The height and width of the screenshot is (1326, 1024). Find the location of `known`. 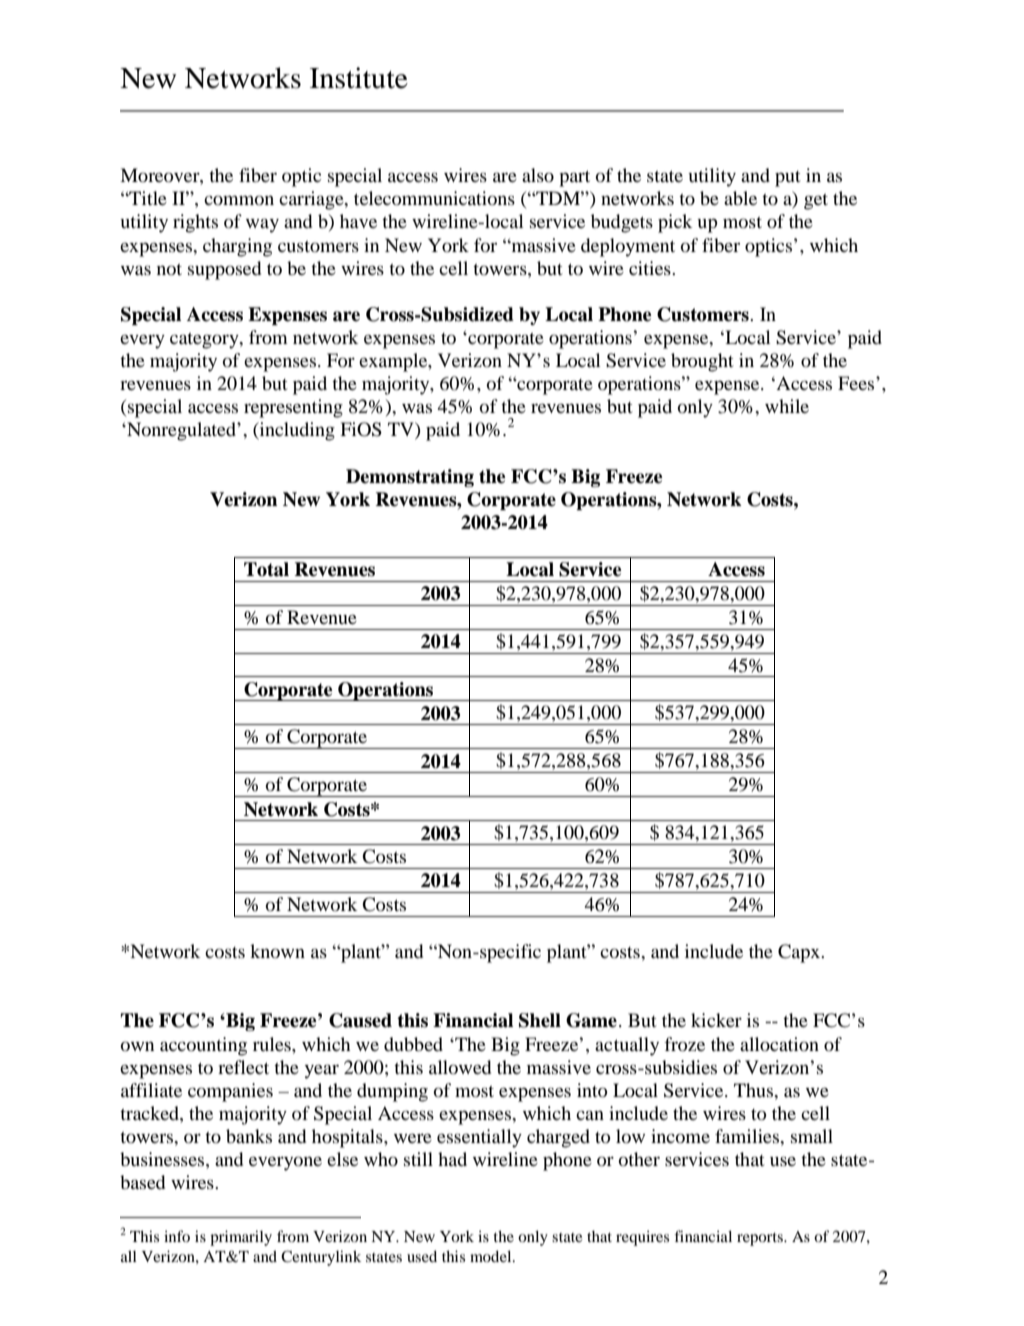

known is located at coordinates (277, 951).
